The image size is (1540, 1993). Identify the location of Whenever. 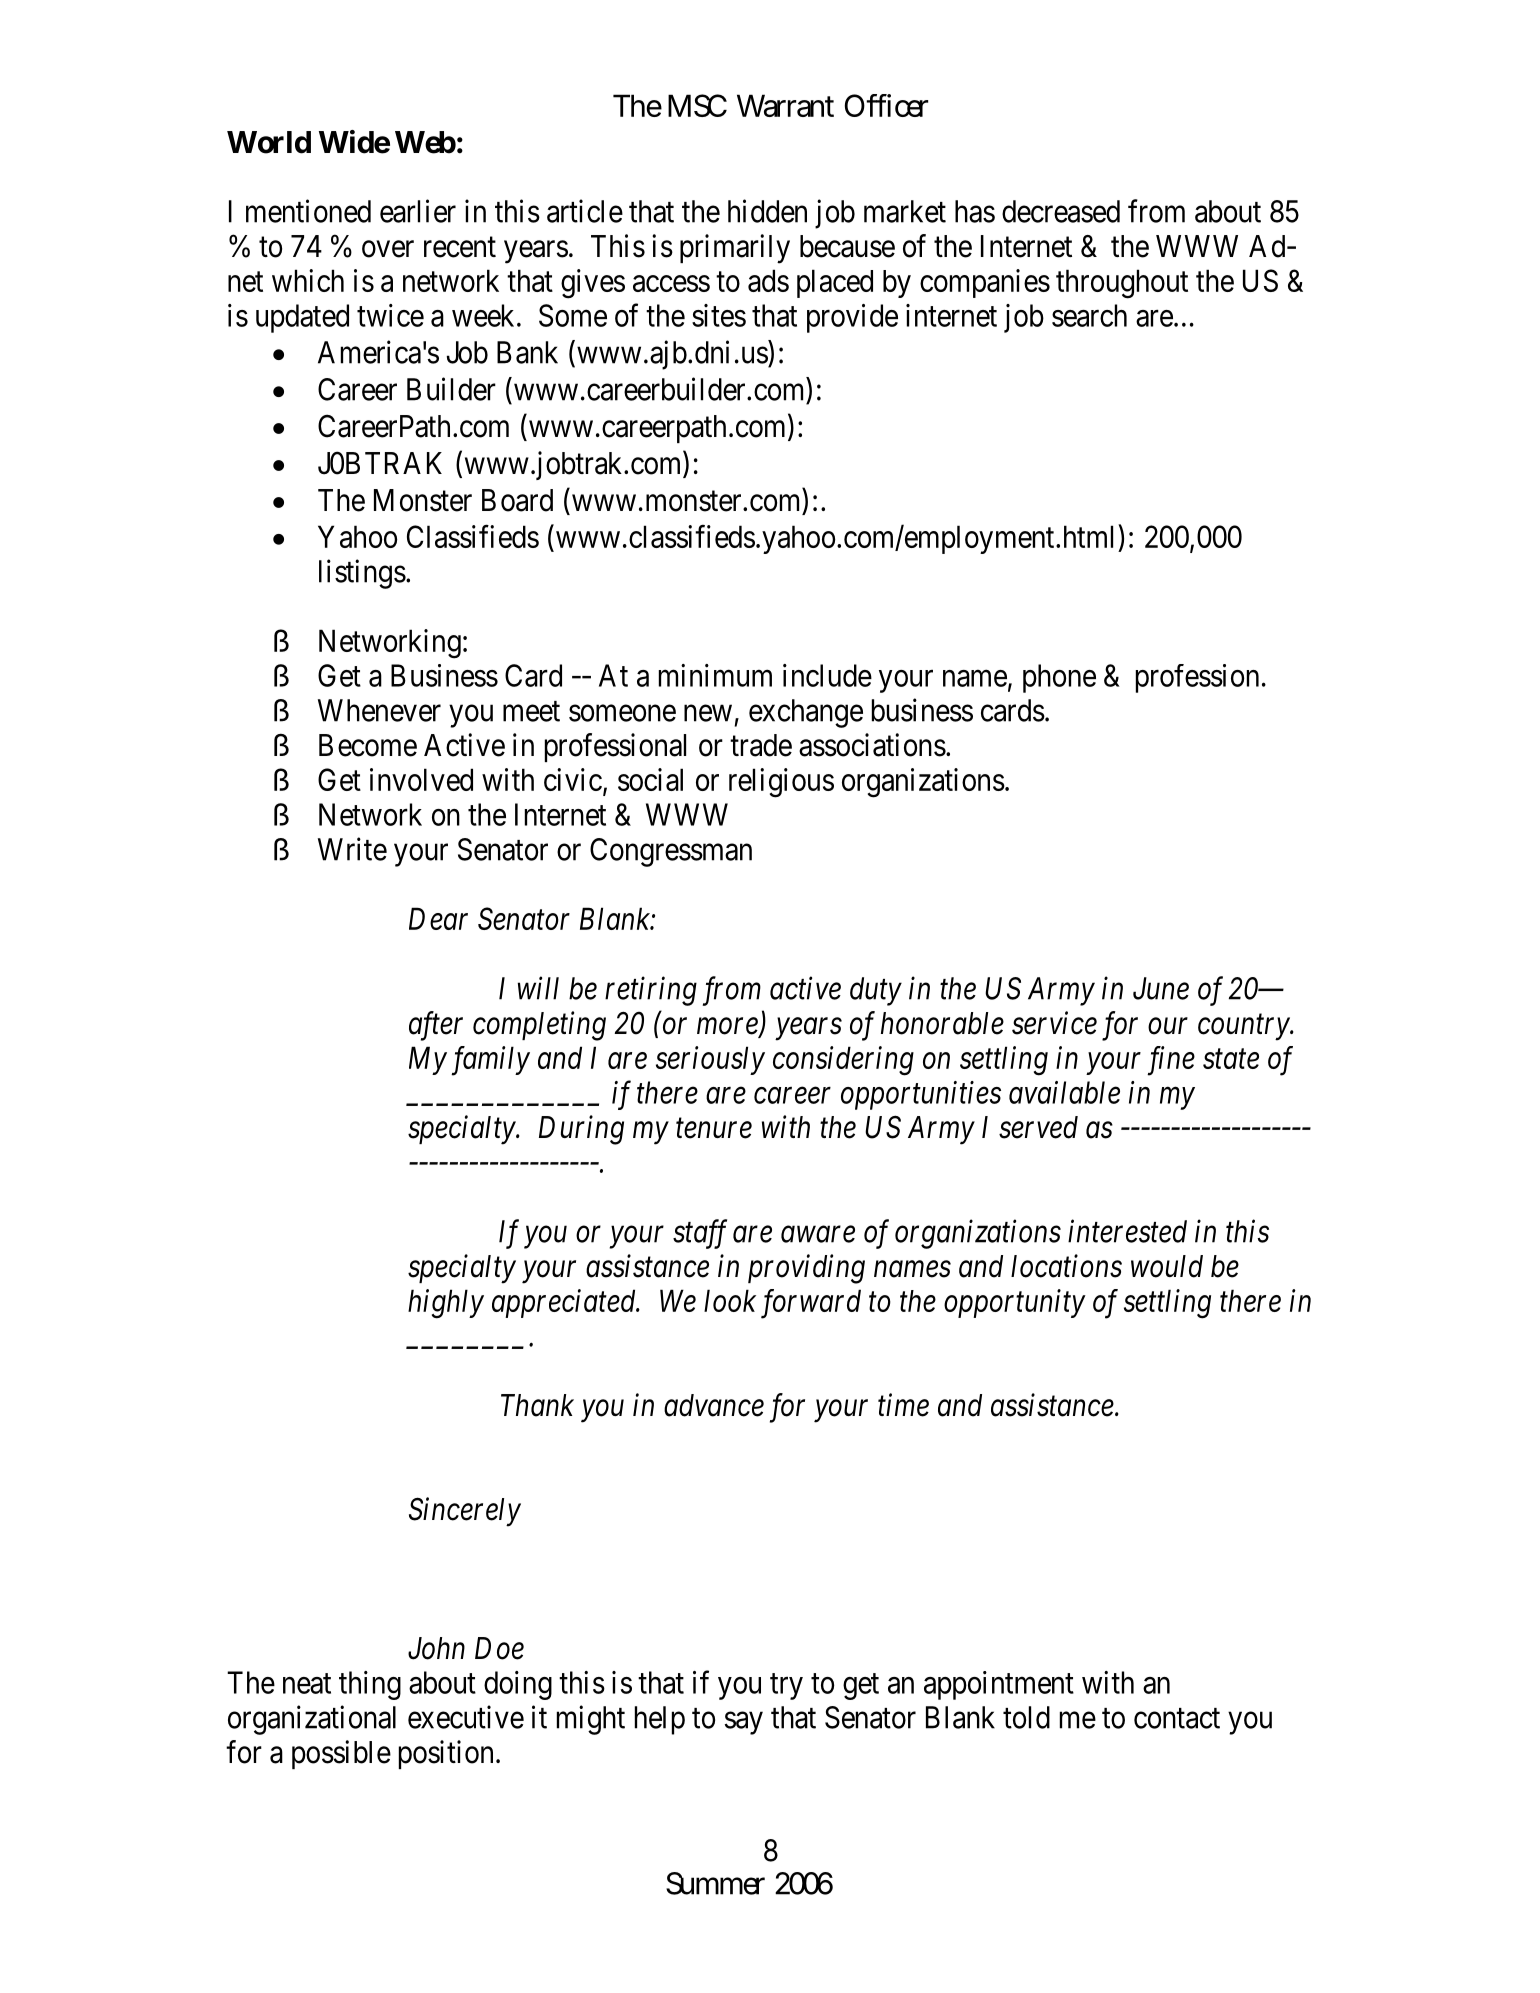
(379, 710).
